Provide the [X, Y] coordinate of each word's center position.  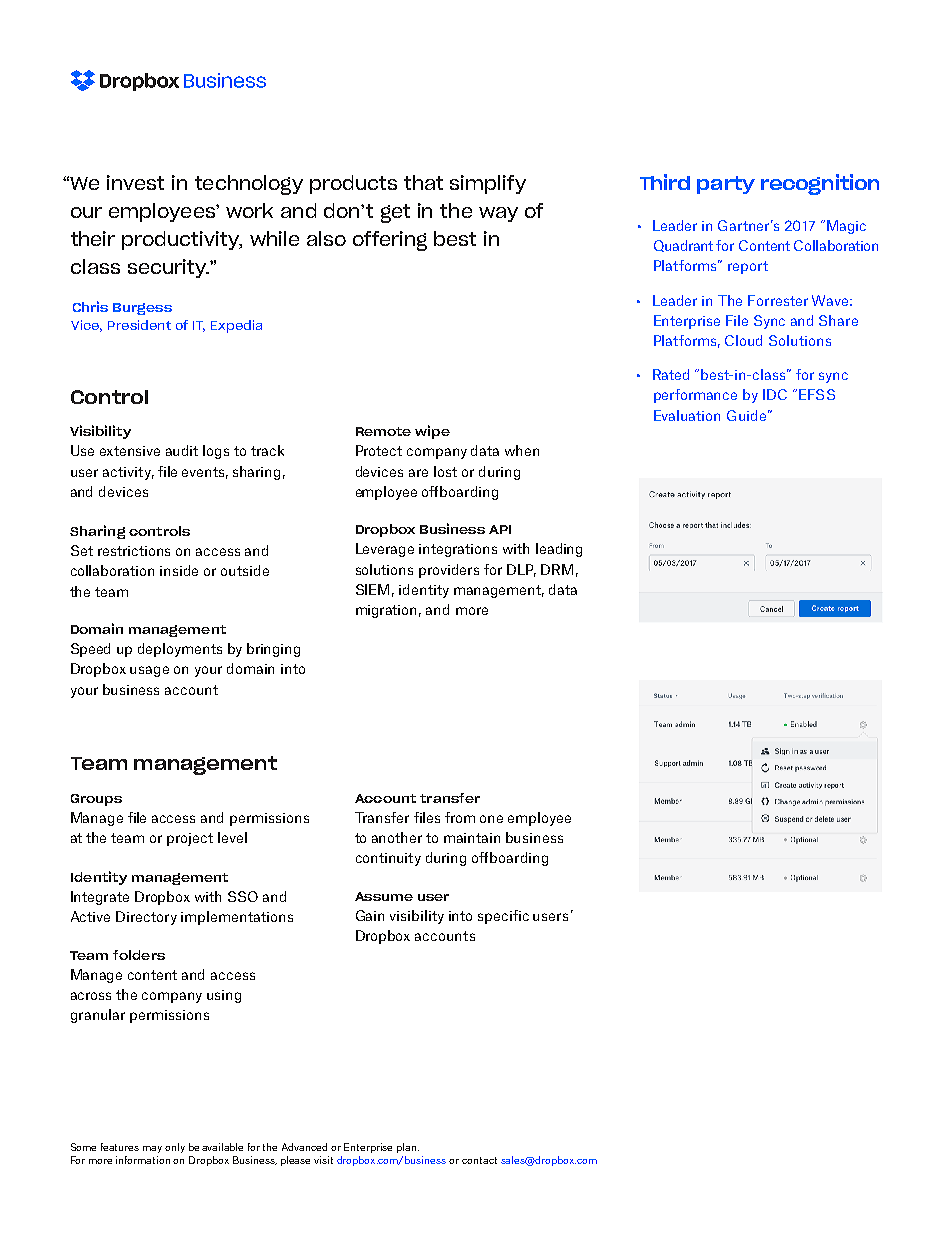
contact [479, 1160]
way [498, 214]
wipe [432, 432]
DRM [557, 569]
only [175, 1148]
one [491, 819]
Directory [146, 918]
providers [449, 571]
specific [503, 917]
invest [135, 182]
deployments [180, 650]
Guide [746, 415]
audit [182, 450]
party [726, 185]
